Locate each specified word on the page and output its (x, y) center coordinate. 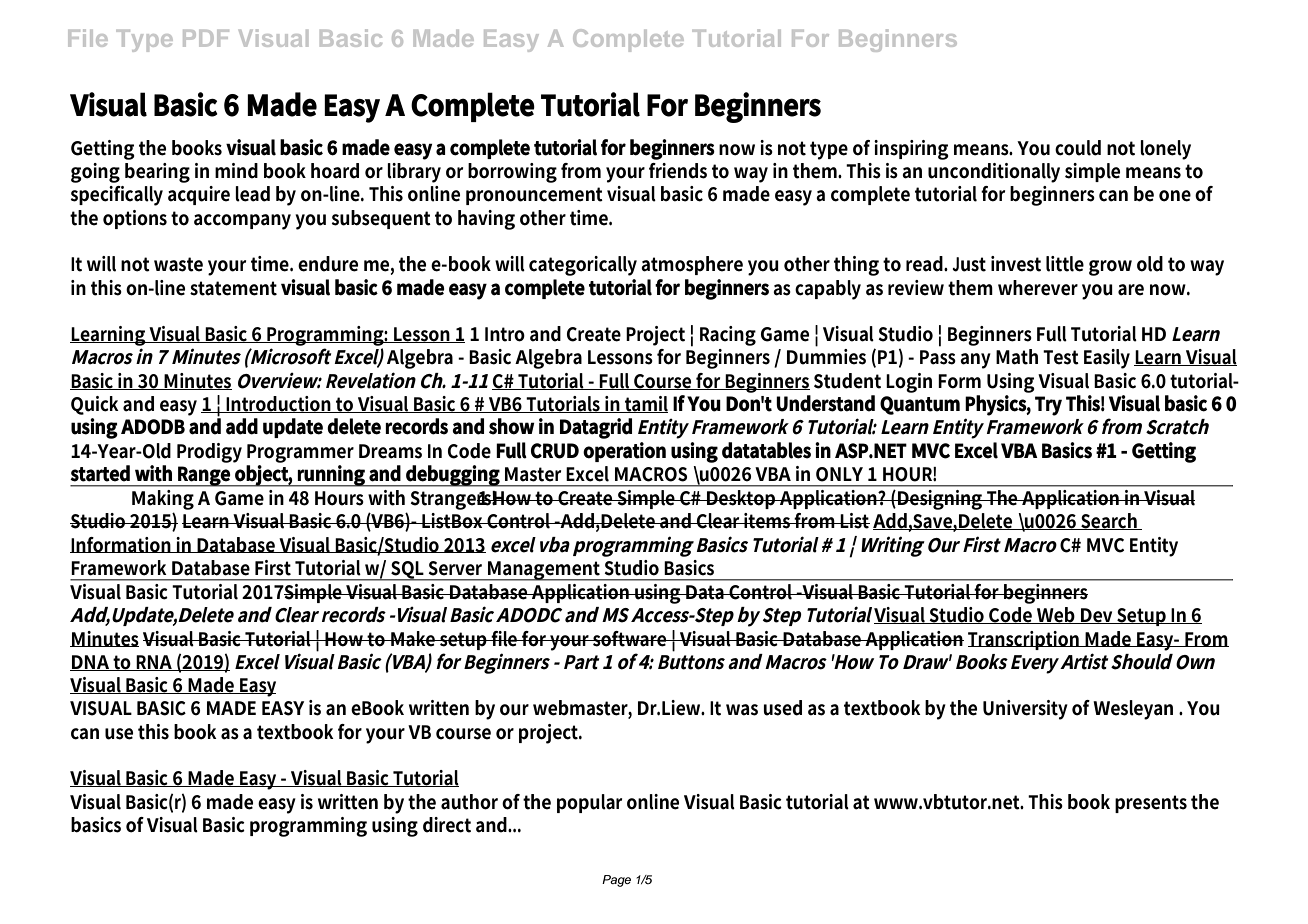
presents (1151, 804)
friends (678, 171)
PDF (206, 38)
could (1078, 148)
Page (616, 881)
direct (447, 825)
